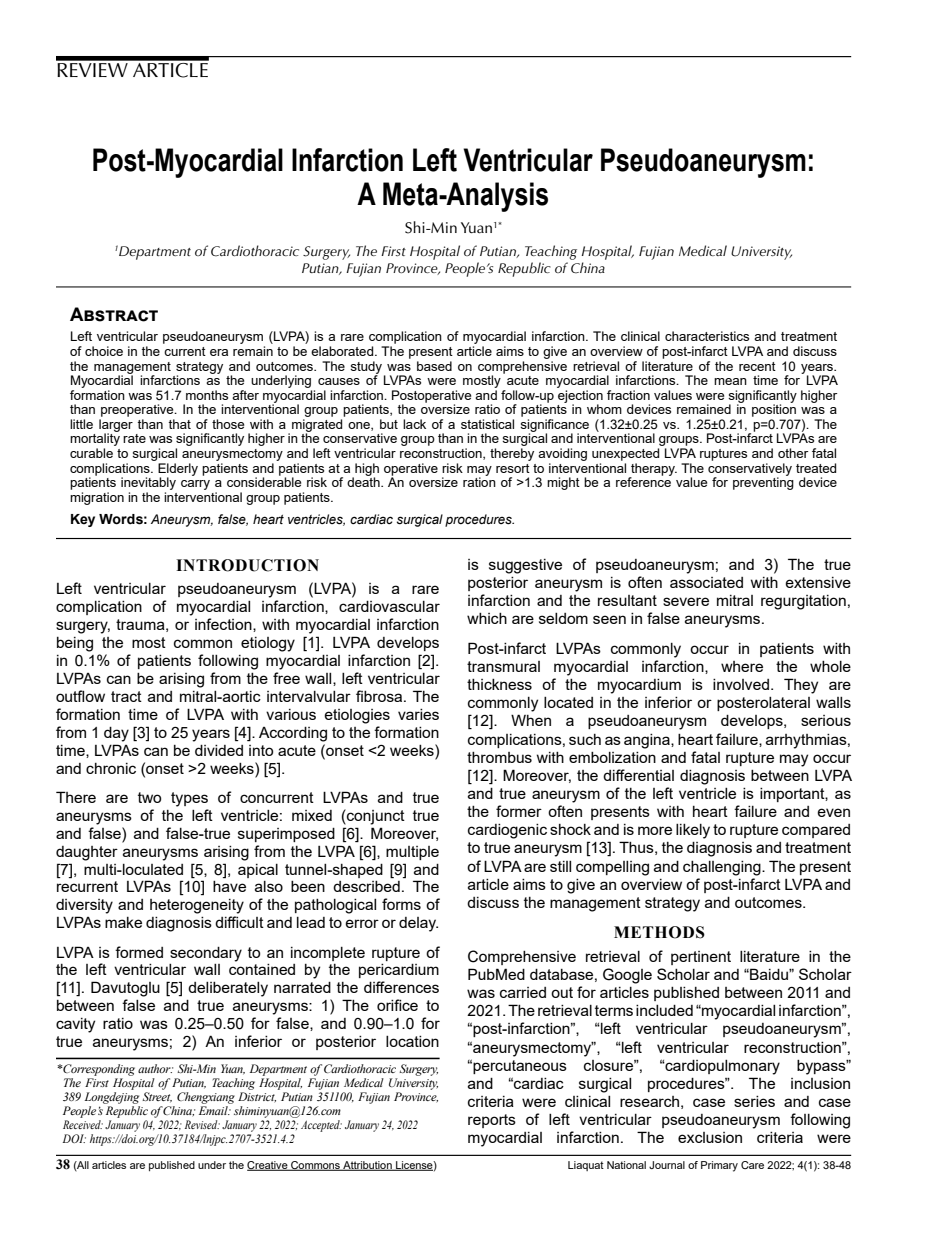 Image resolution: width=952 pixels, height=1233 pixels. I want to click on which, so click(487, 618).
